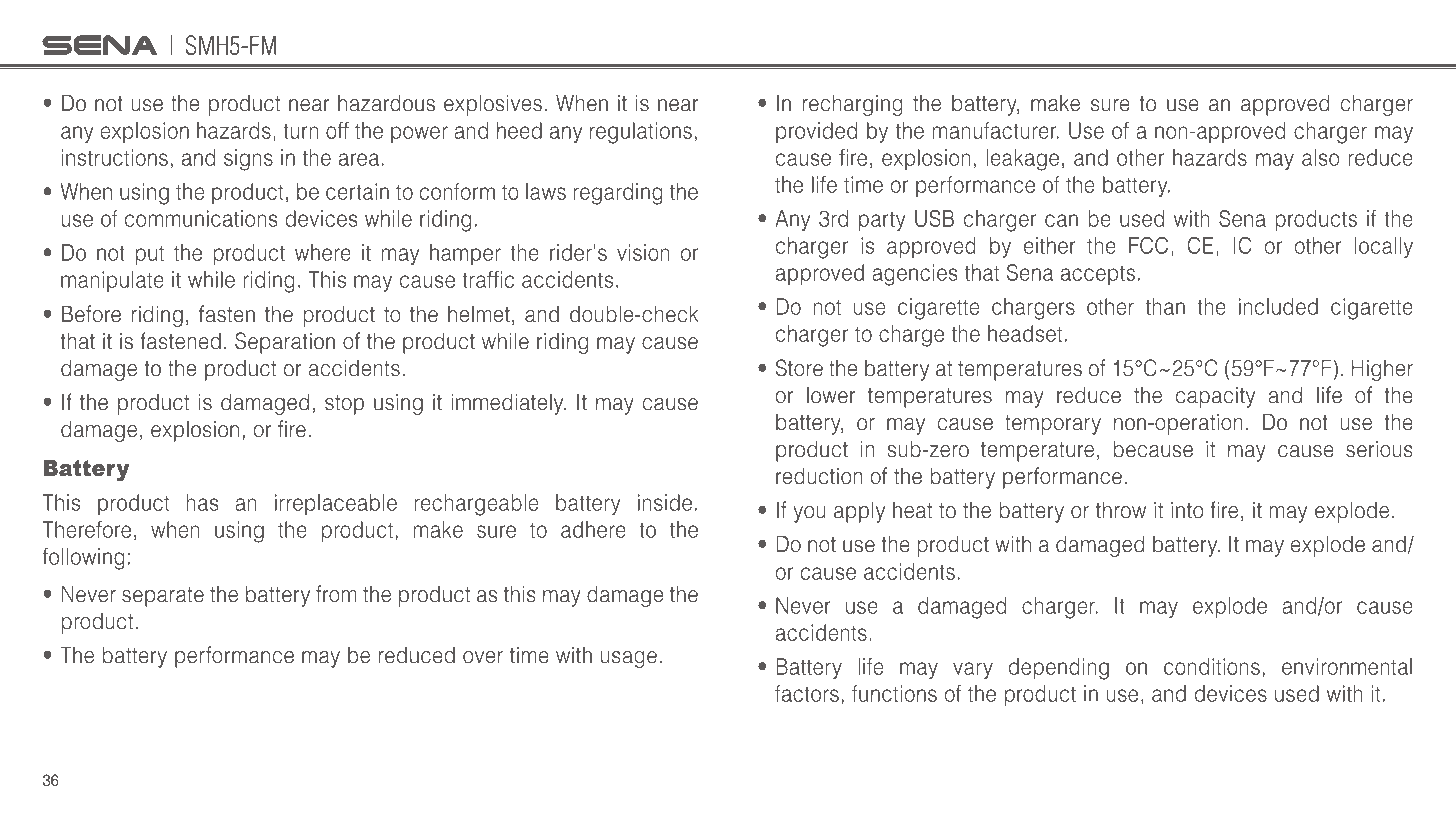 Image resolution: width=1456 pixels, height=816 pixels. What do you see at coordinates (1320, 157) in the image?
I see `also` at bounding box center [1320, 157].
